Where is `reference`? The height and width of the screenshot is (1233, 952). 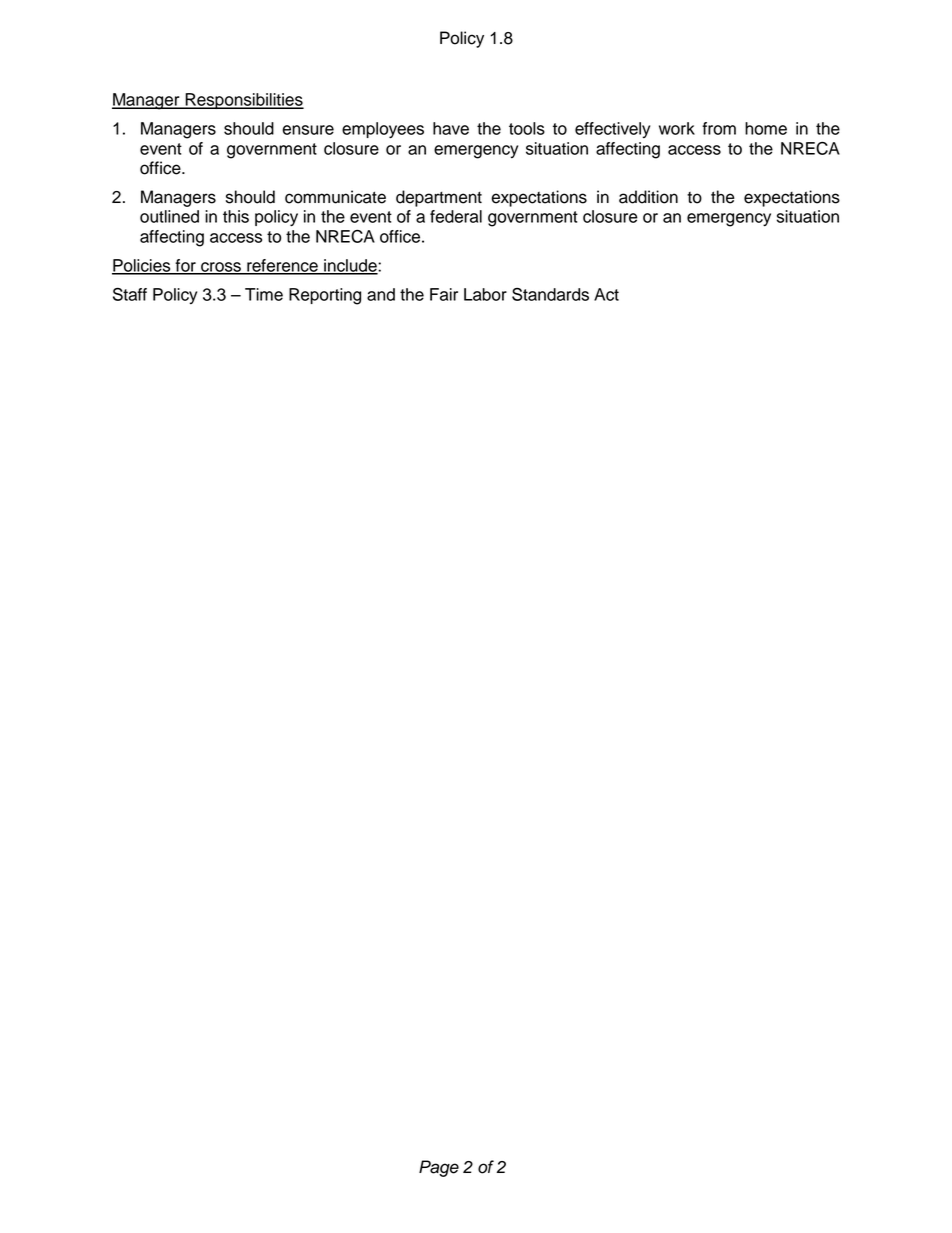
reference is located at coordinates (282, 266).
